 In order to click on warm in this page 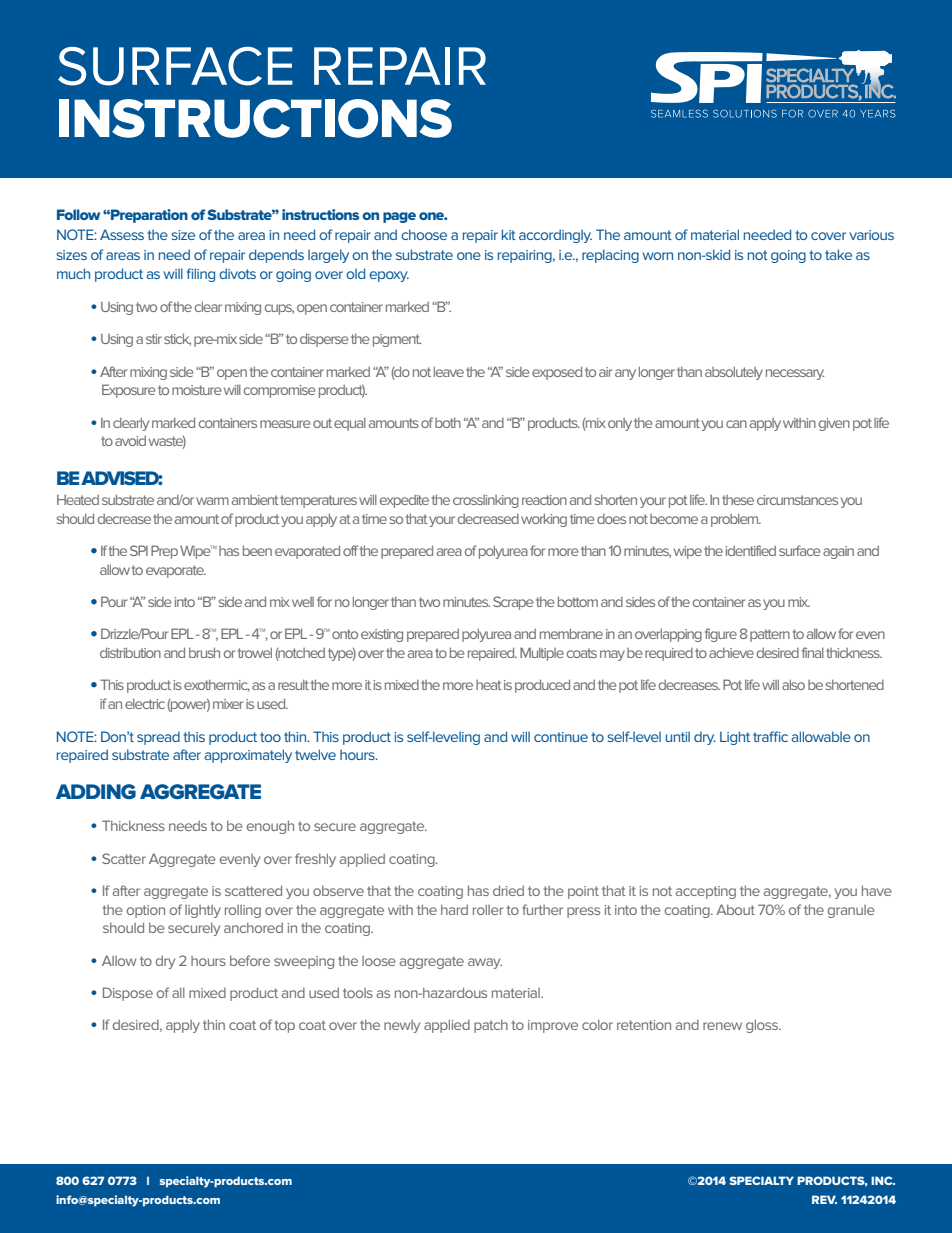, I will do `click(212, 501)`.
